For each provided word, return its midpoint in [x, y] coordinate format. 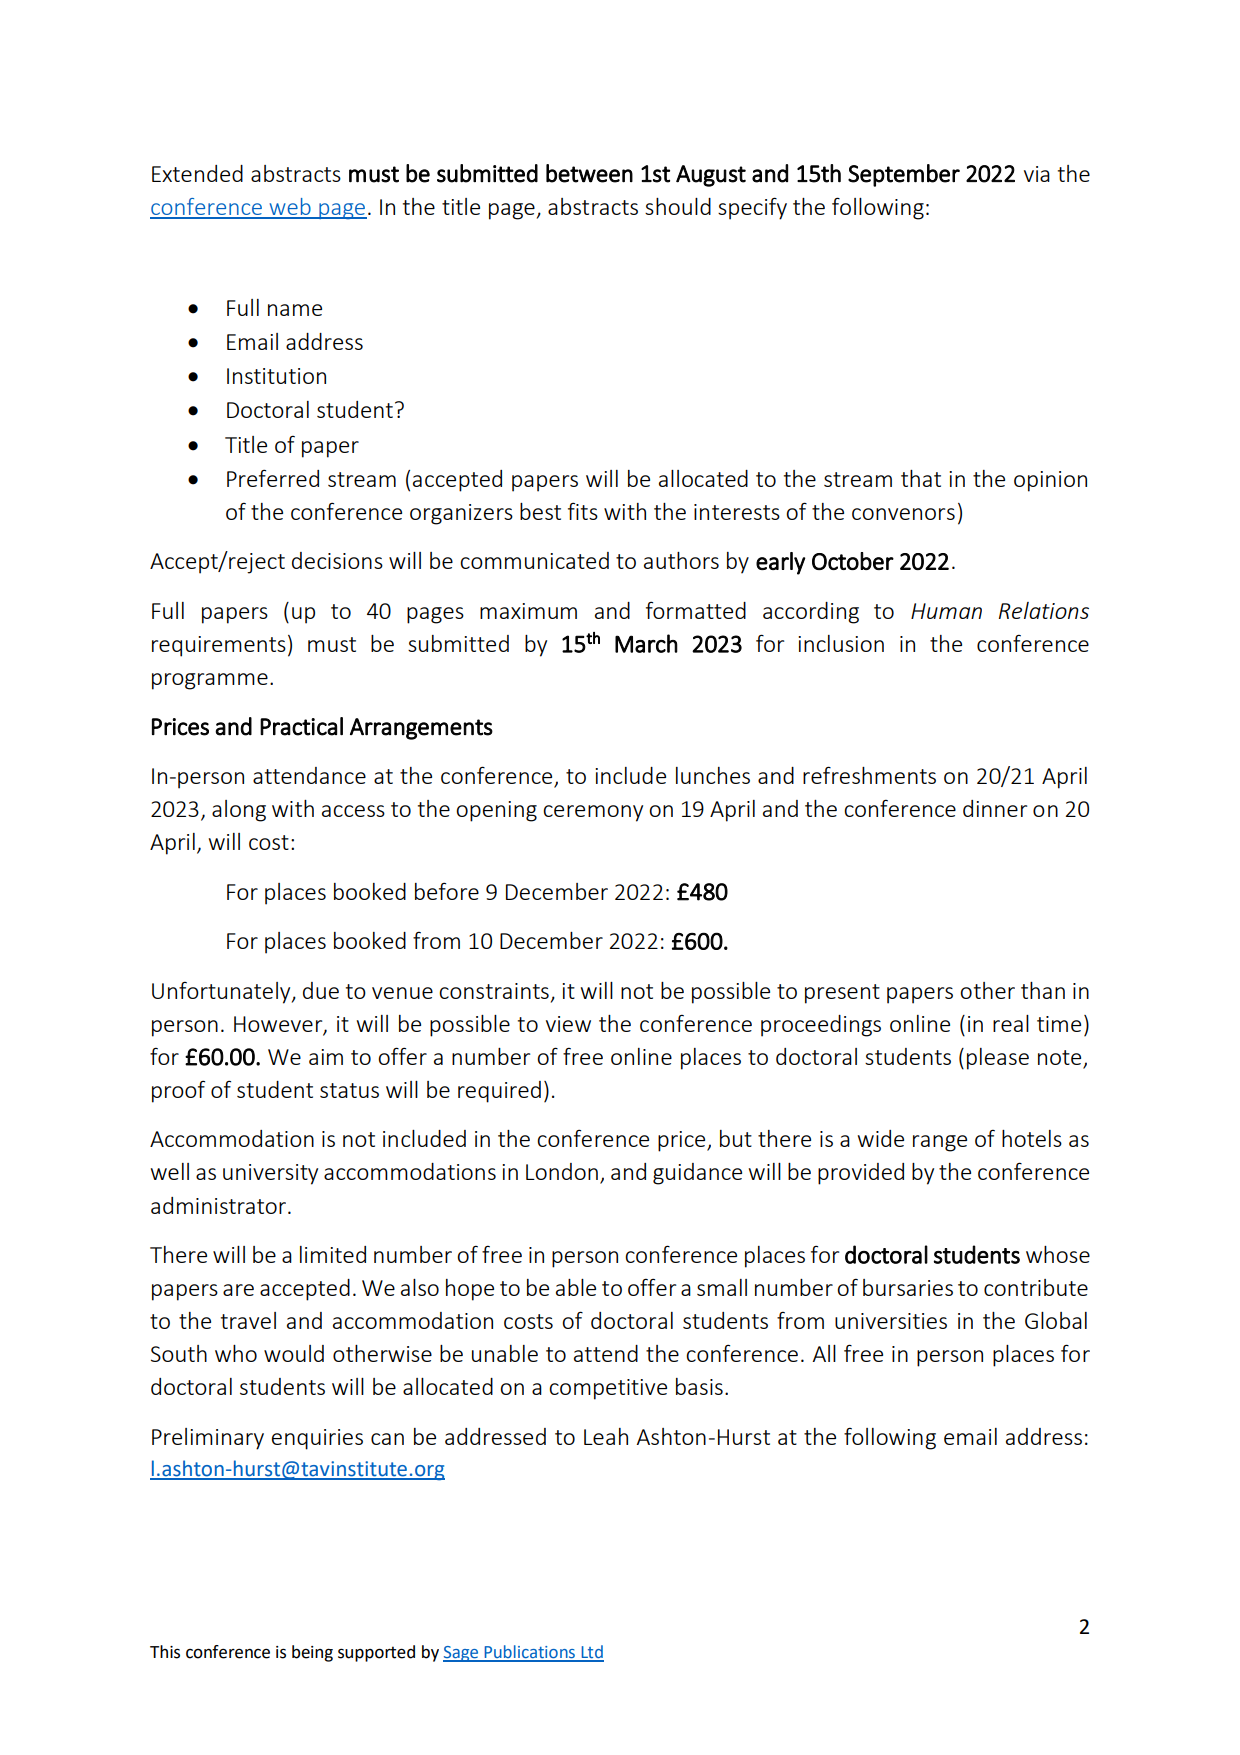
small [722, 1287]
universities [891, 1321]
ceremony [593, 813]
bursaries [908, 1287]
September [904, 175]
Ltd [591, 1653]
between [589, 173]
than [1043, 990]
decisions [337, 560]
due [321, 990]
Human [946, 611]
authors [681, 560]
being [312, 1653]
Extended [197, 173]
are [238, 1290]
